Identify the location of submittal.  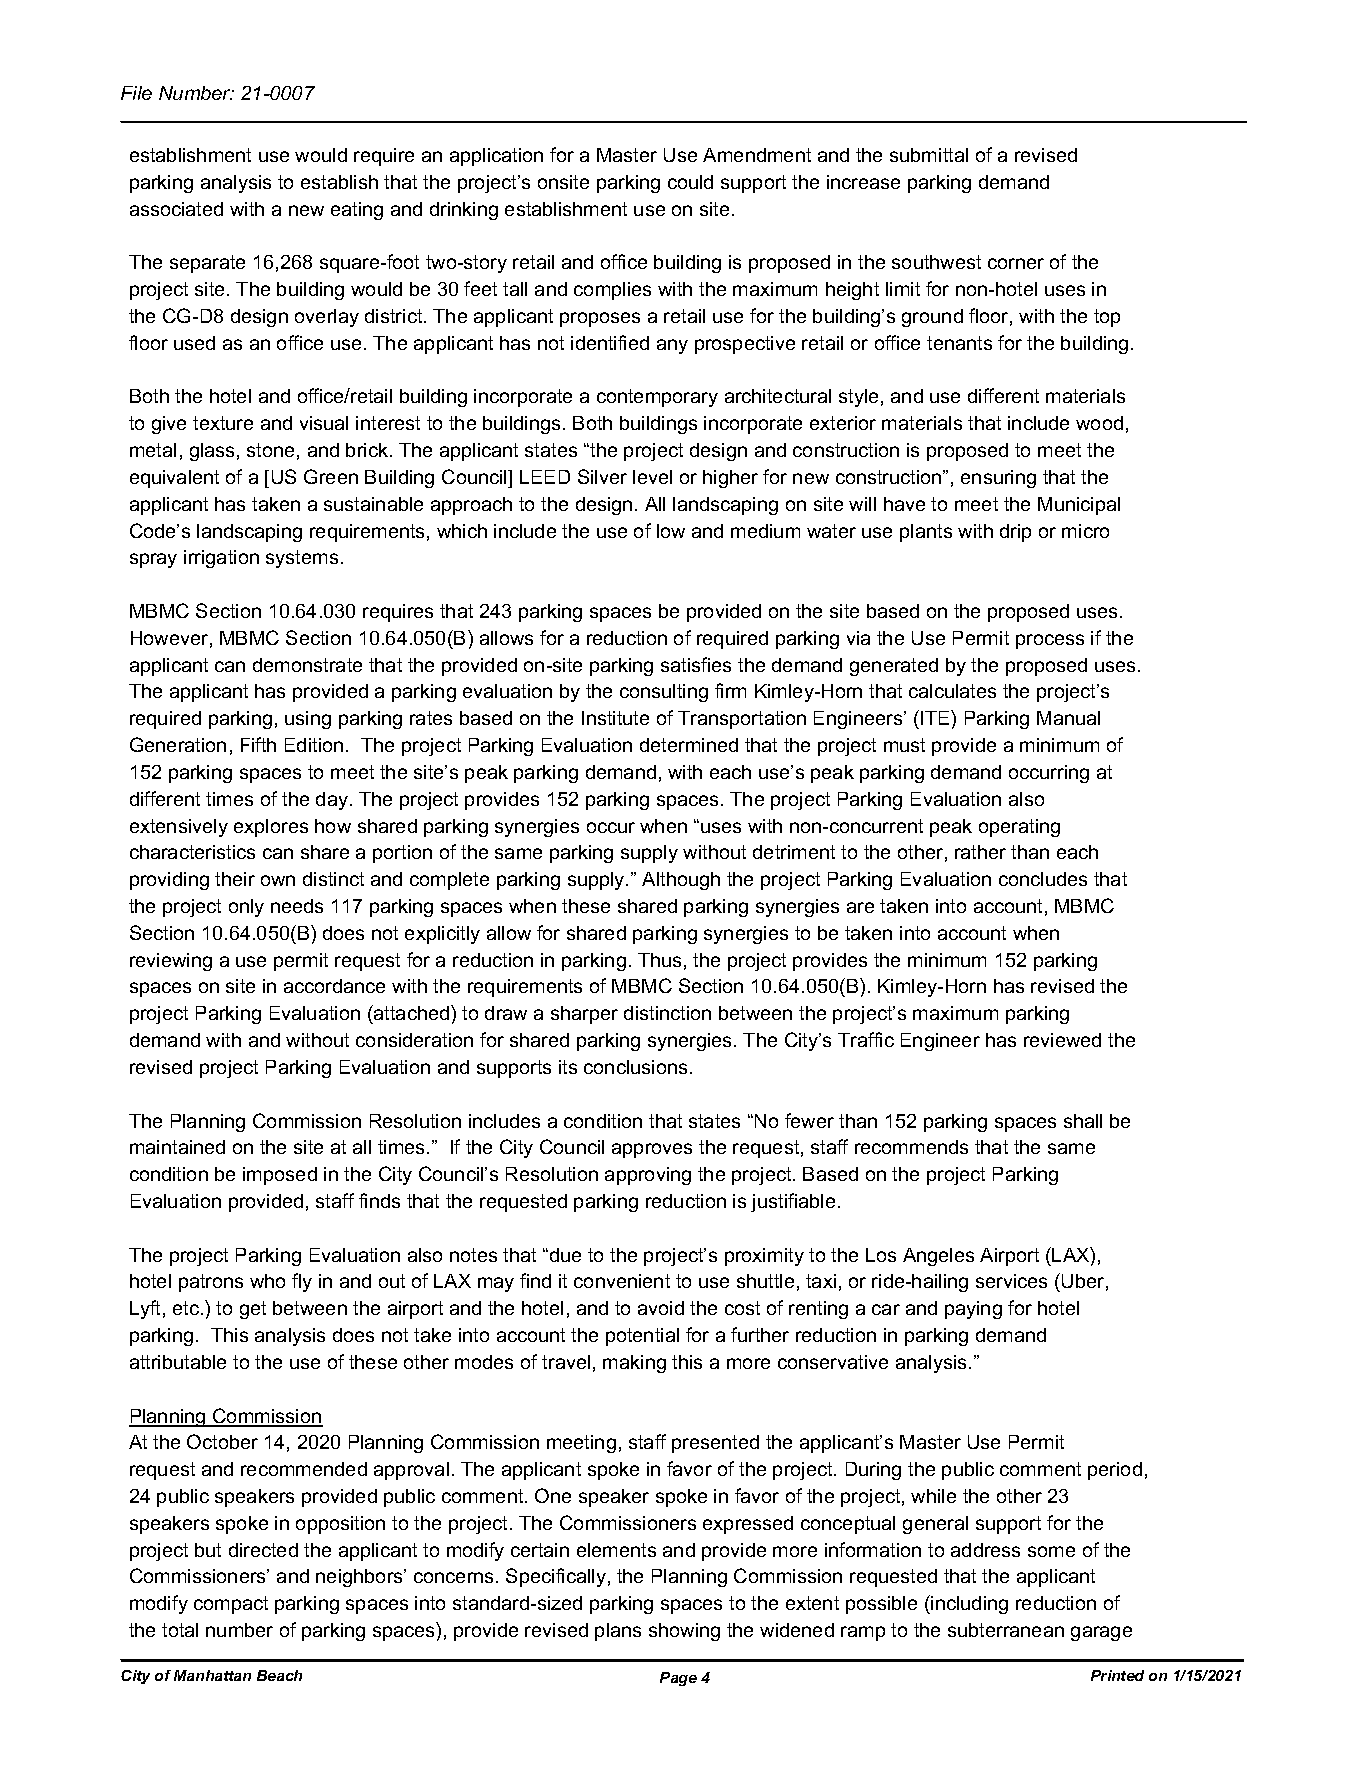
(929, 155).
